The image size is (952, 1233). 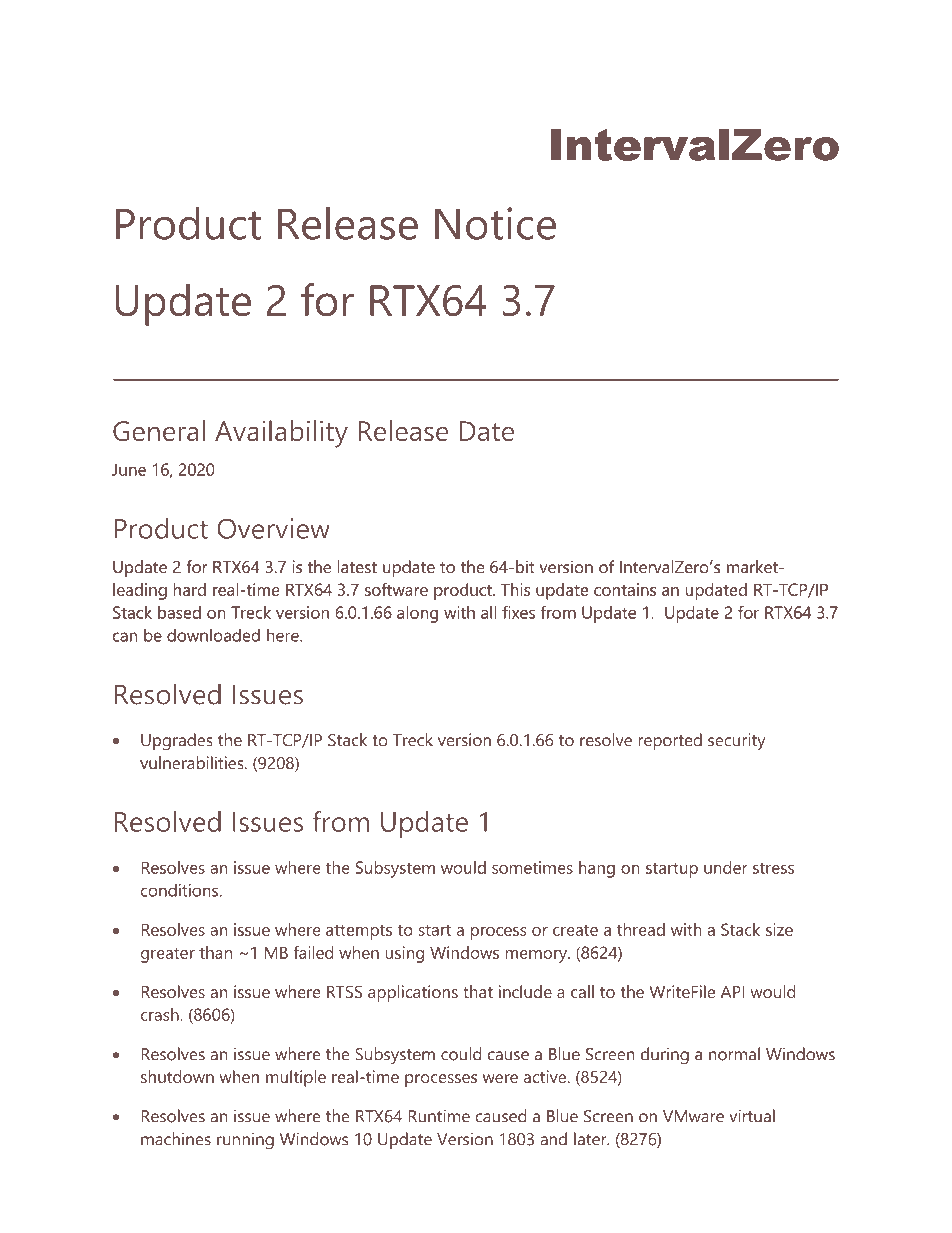 What do you see at coordinates (495, 223) in the screenshot?
I see `Notice` at bounding box center [495, 223].
